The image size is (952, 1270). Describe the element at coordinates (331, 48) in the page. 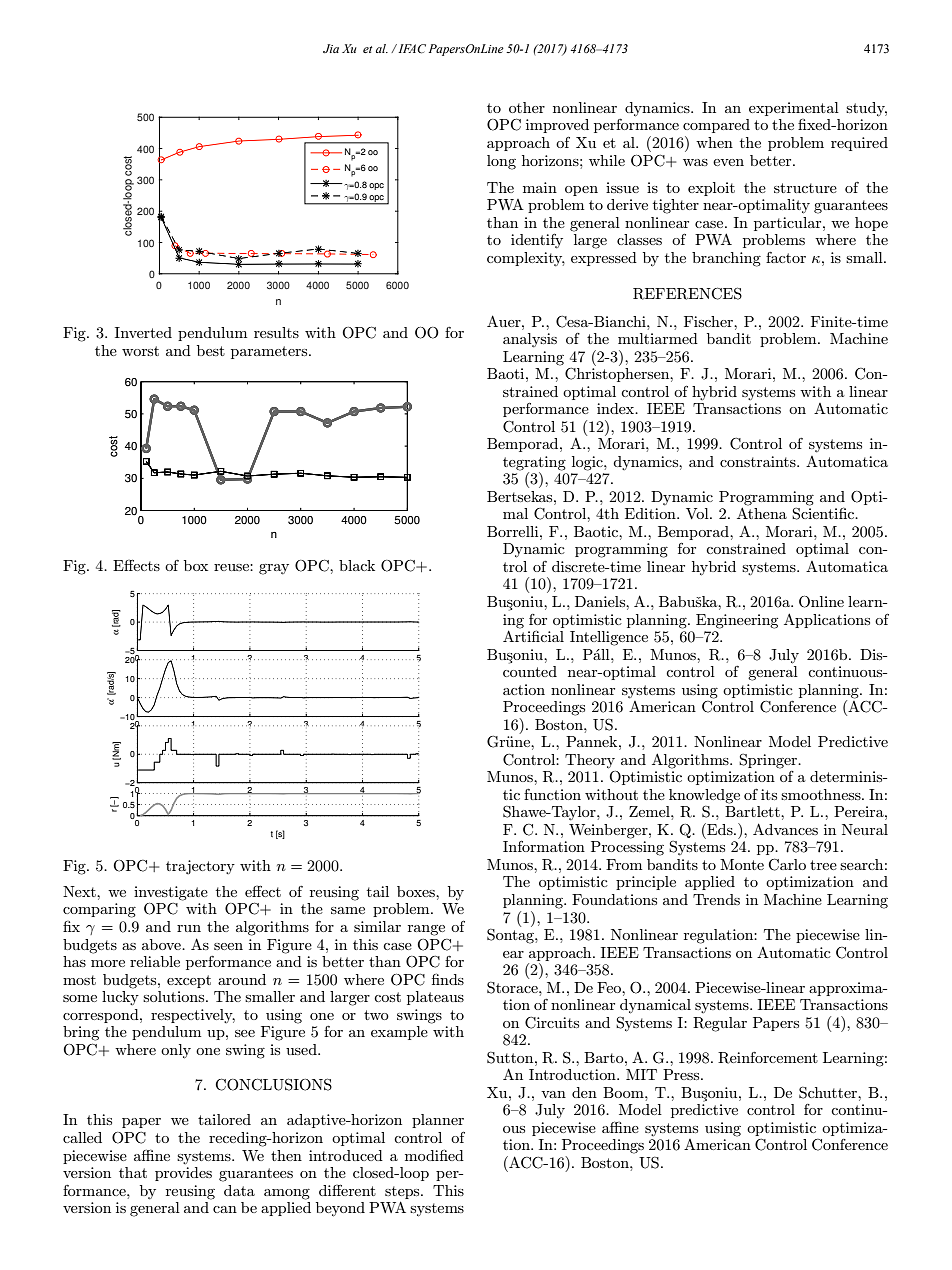

I see `Jia` at that location.
